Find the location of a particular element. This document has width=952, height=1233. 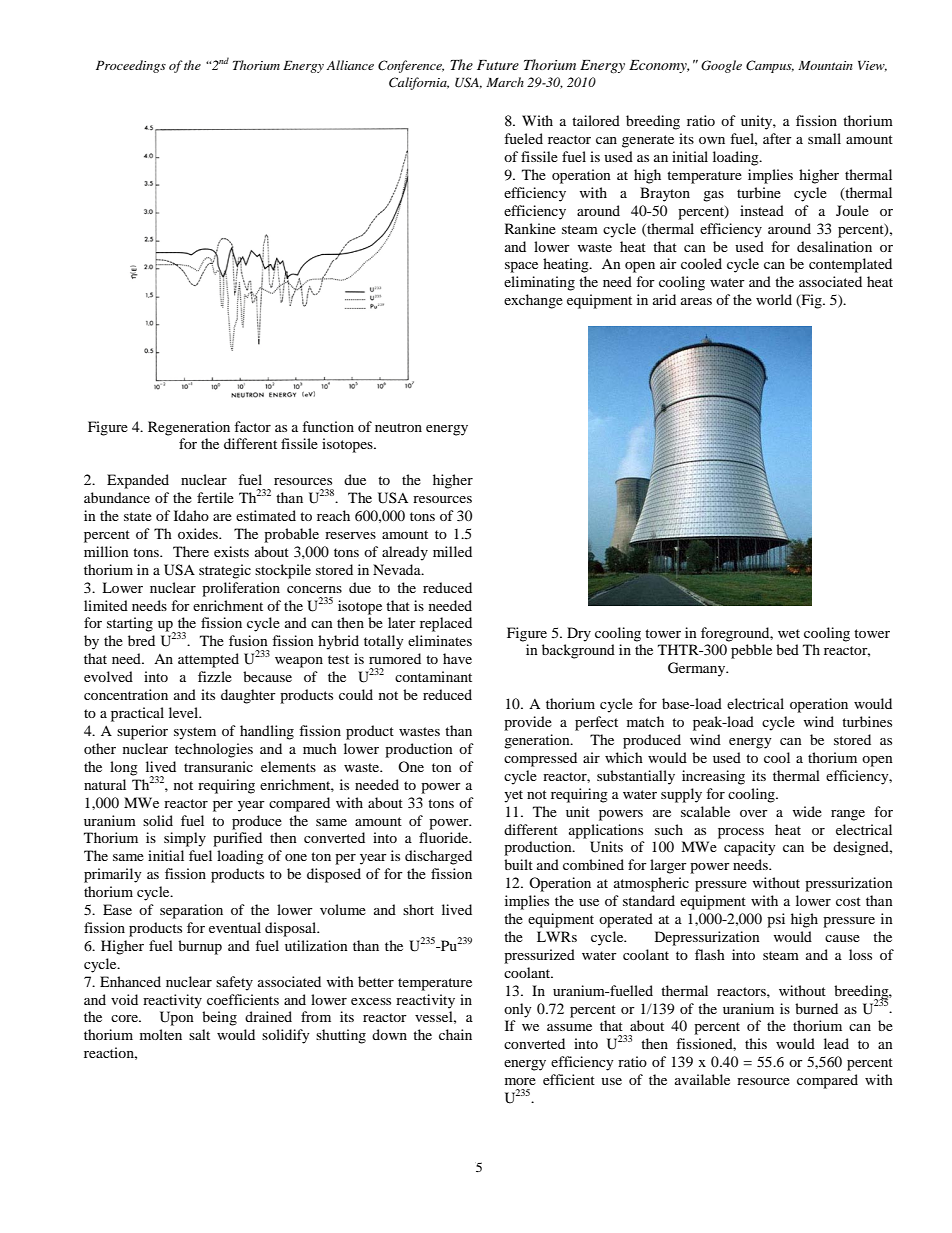

Proceedings is located at coordinates (131, 66).
